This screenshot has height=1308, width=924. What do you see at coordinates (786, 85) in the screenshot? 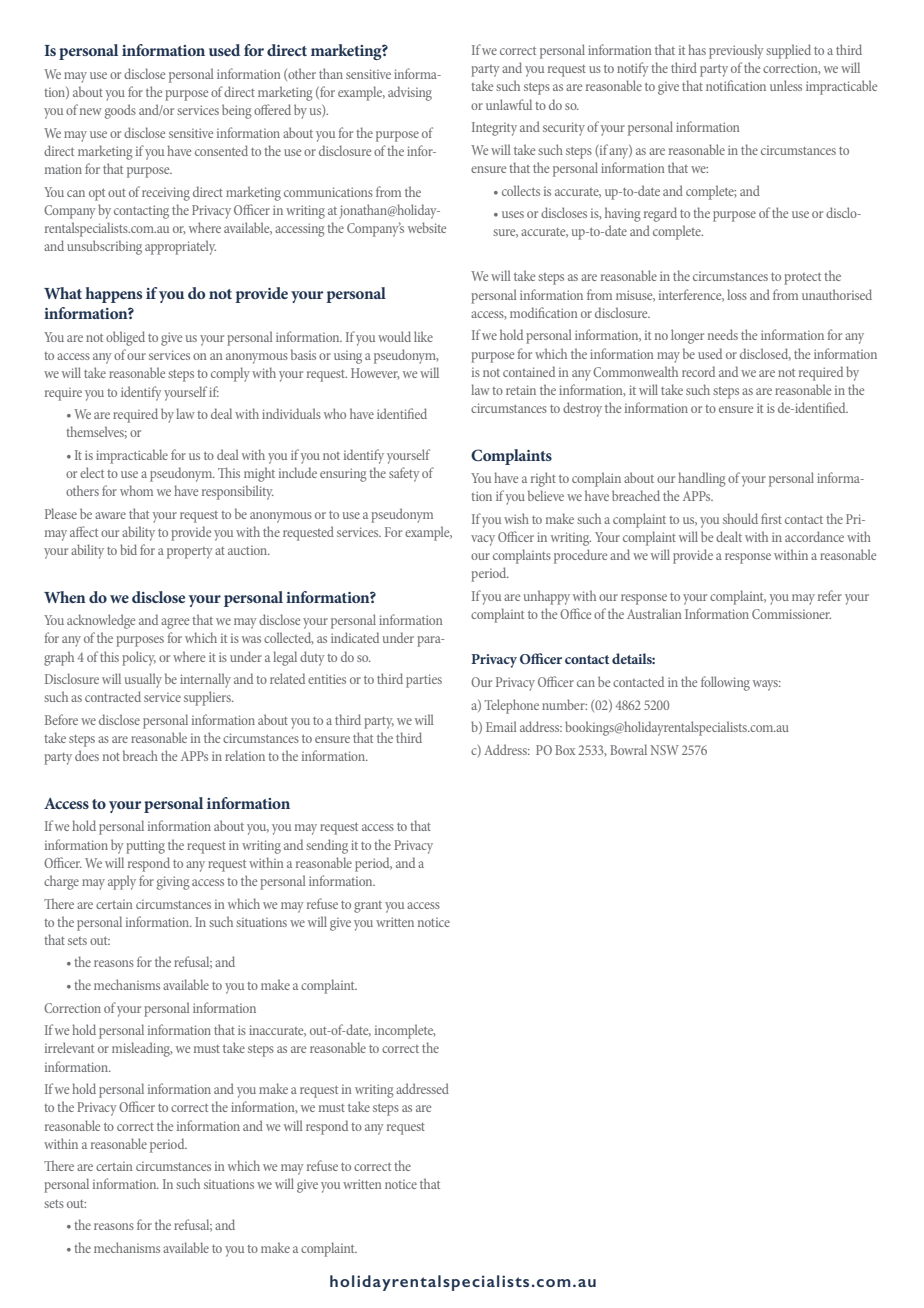
I see `unless` at bounding box center [786, 85].
